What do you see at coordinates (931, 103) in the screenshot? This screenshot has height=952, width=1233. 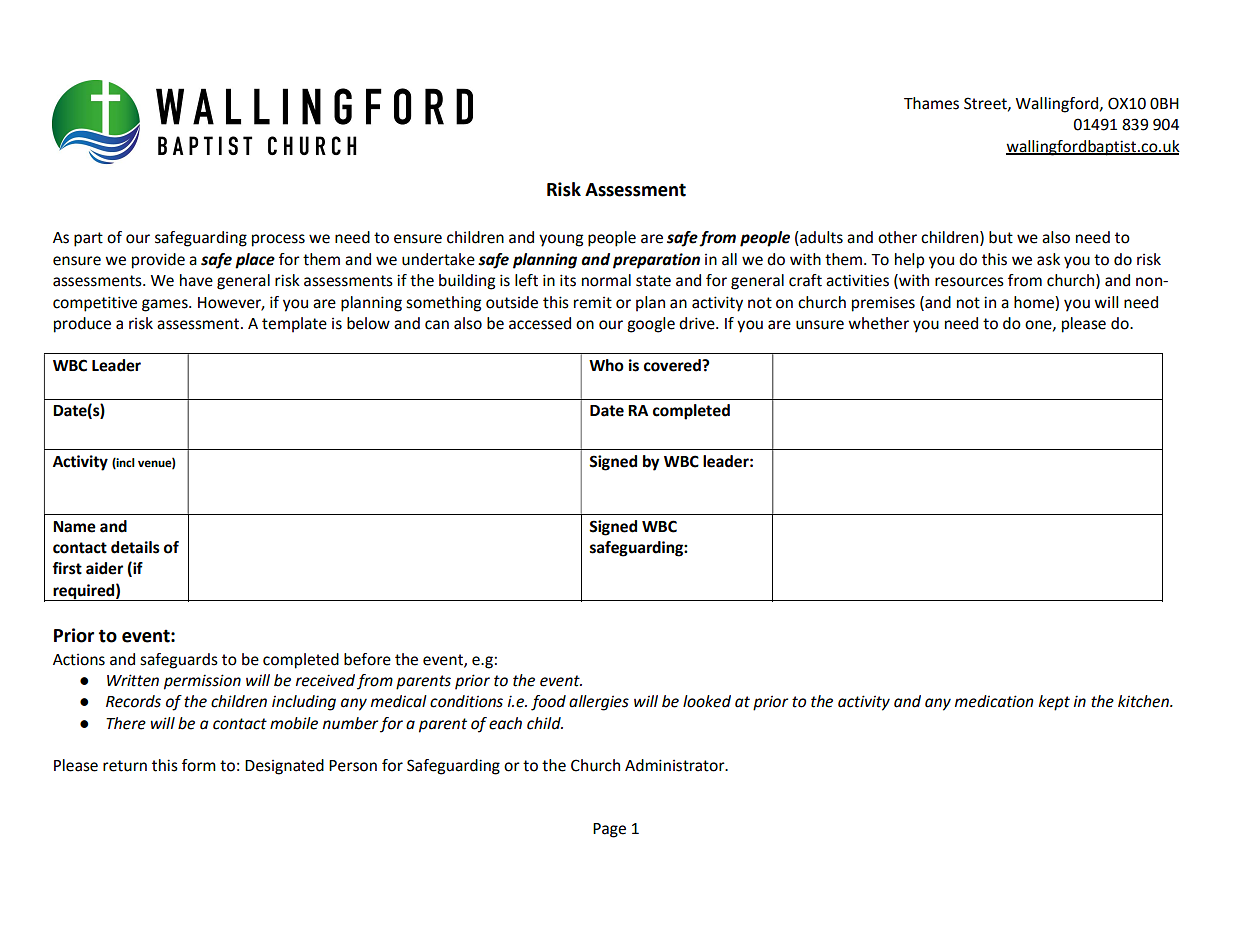 I see `Thames` at bounding box center [931, 103].
